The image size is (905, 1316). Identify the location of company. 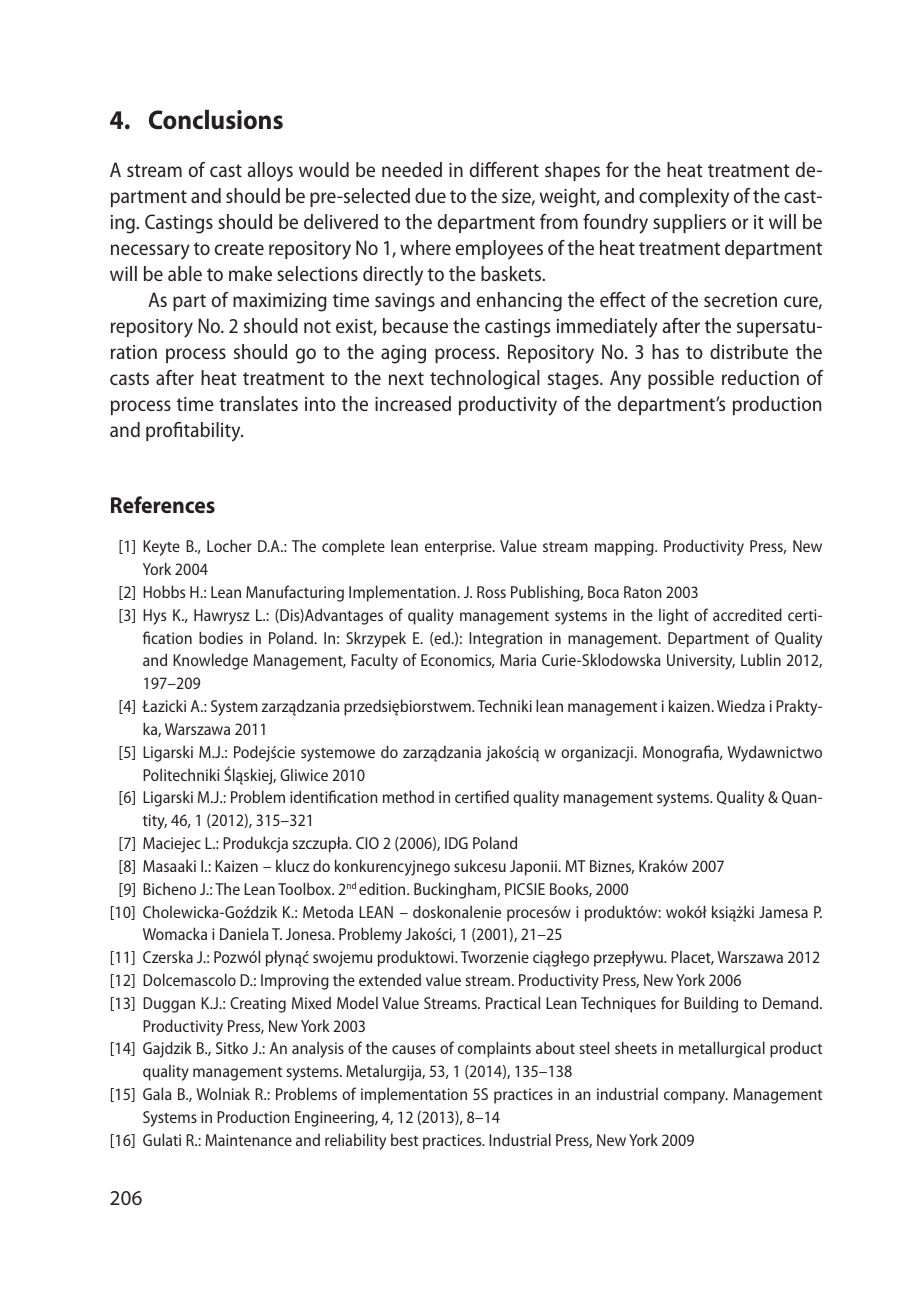
(696, 1097).
